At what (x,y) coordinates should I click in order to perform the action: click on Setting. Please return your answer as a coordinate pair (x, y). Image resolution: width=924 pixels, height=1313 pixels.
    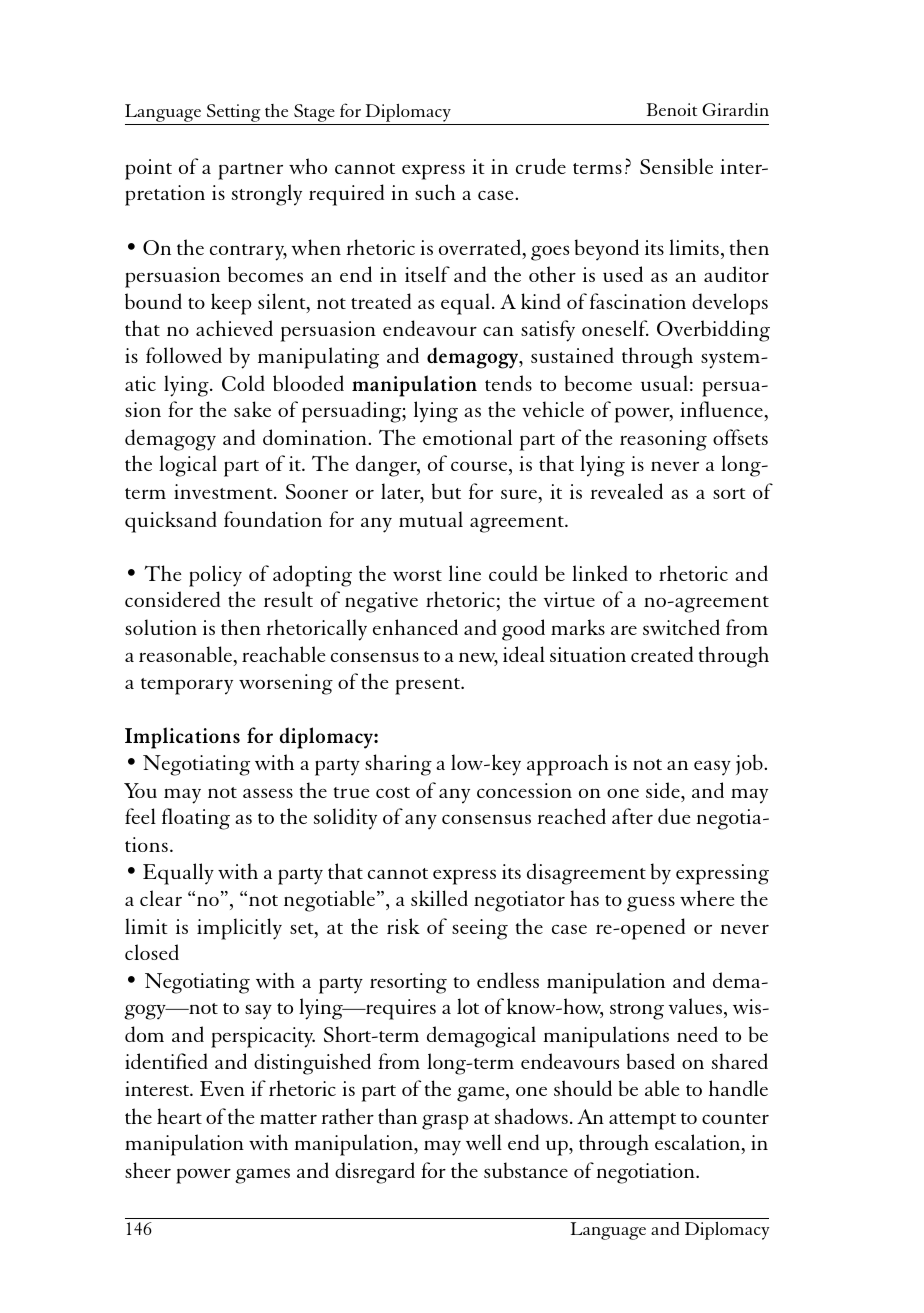
    Looking at the image, I should click on (234, 114).
